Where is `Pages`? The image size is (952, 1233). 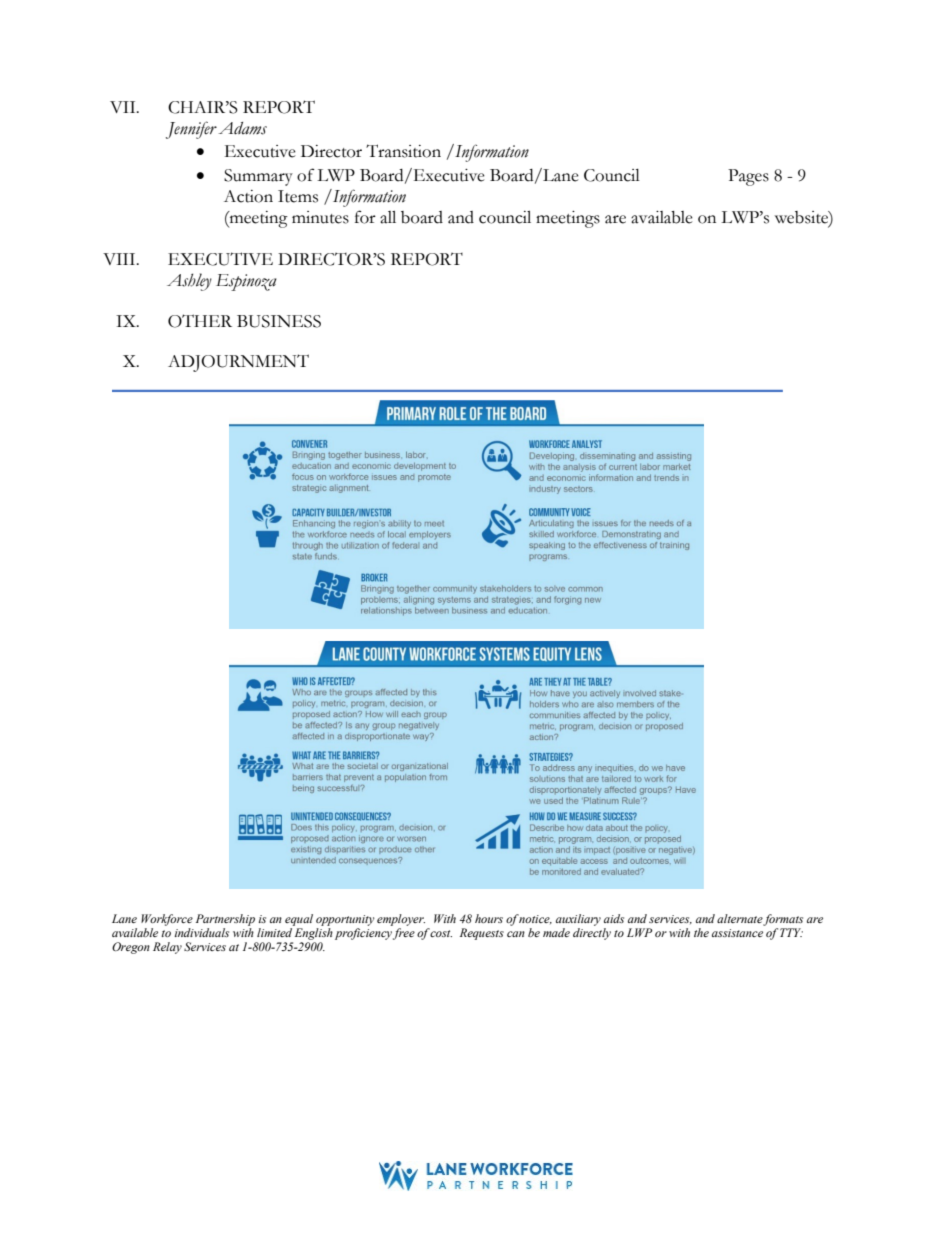 Pages is located at coordinates (748, 177).
